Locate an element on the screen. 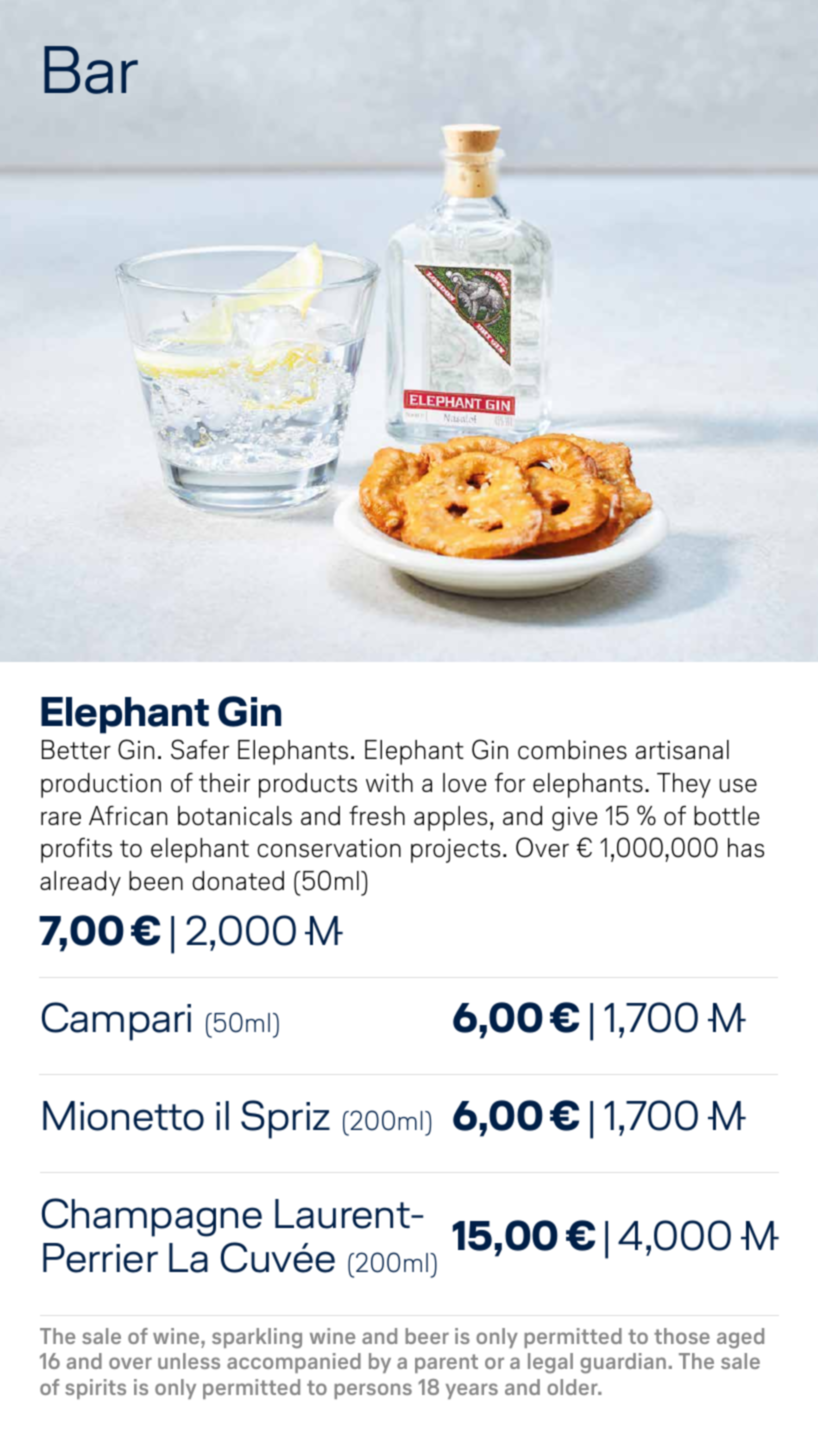  combines is located at coordinates (572, 750).
